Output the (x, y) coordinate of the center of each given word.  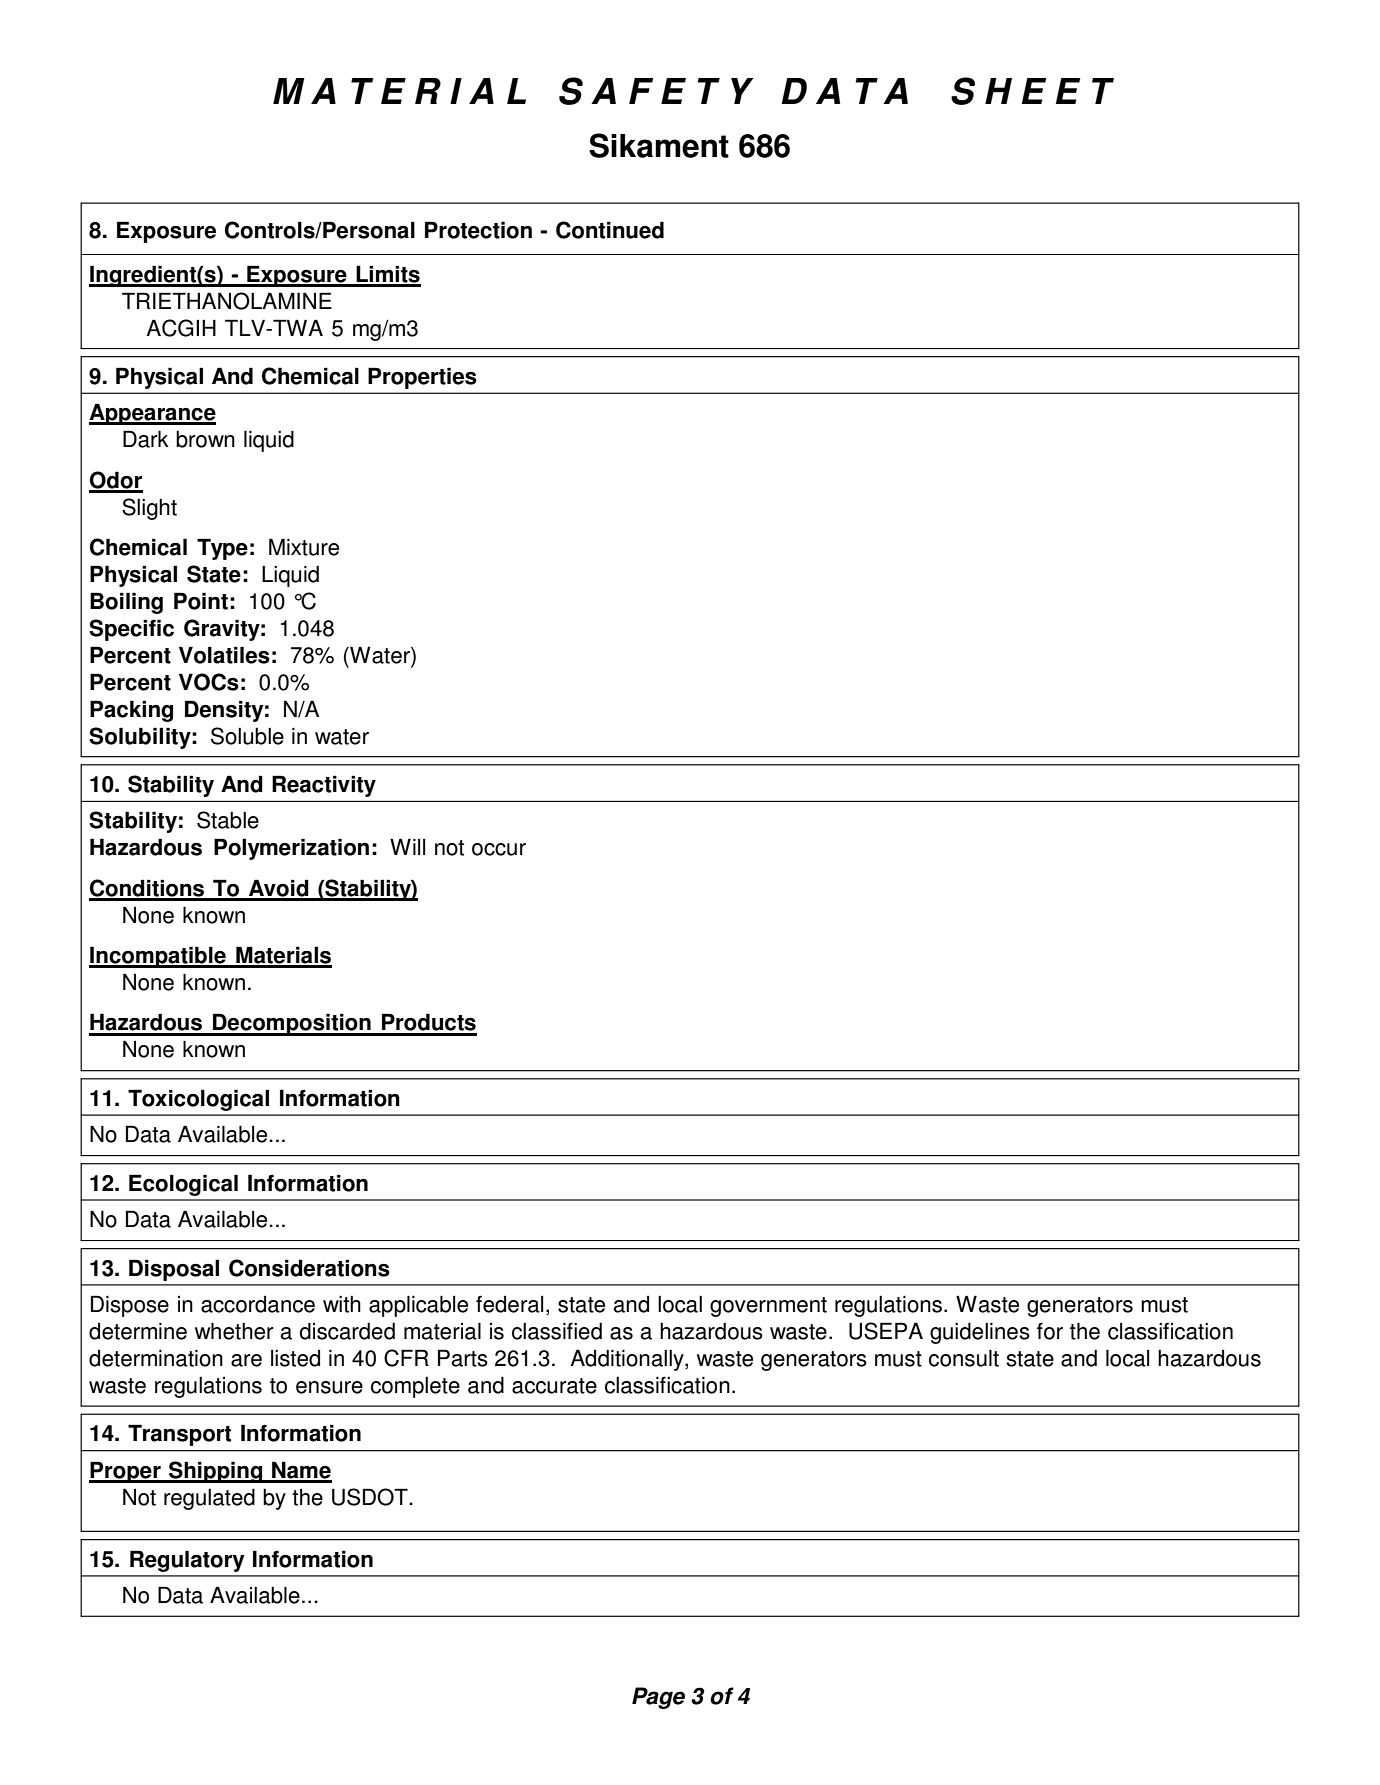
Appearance (152, 414)
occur (499, 849)
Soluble (247, 736)
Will (407, 846)
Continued (610, 230)
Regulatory (187, 1561)
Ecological (183, 1185)
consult (964, 1358)
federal (509, 1304)
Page (658, 1698)
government (768, 1307)
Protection (478, 230)
